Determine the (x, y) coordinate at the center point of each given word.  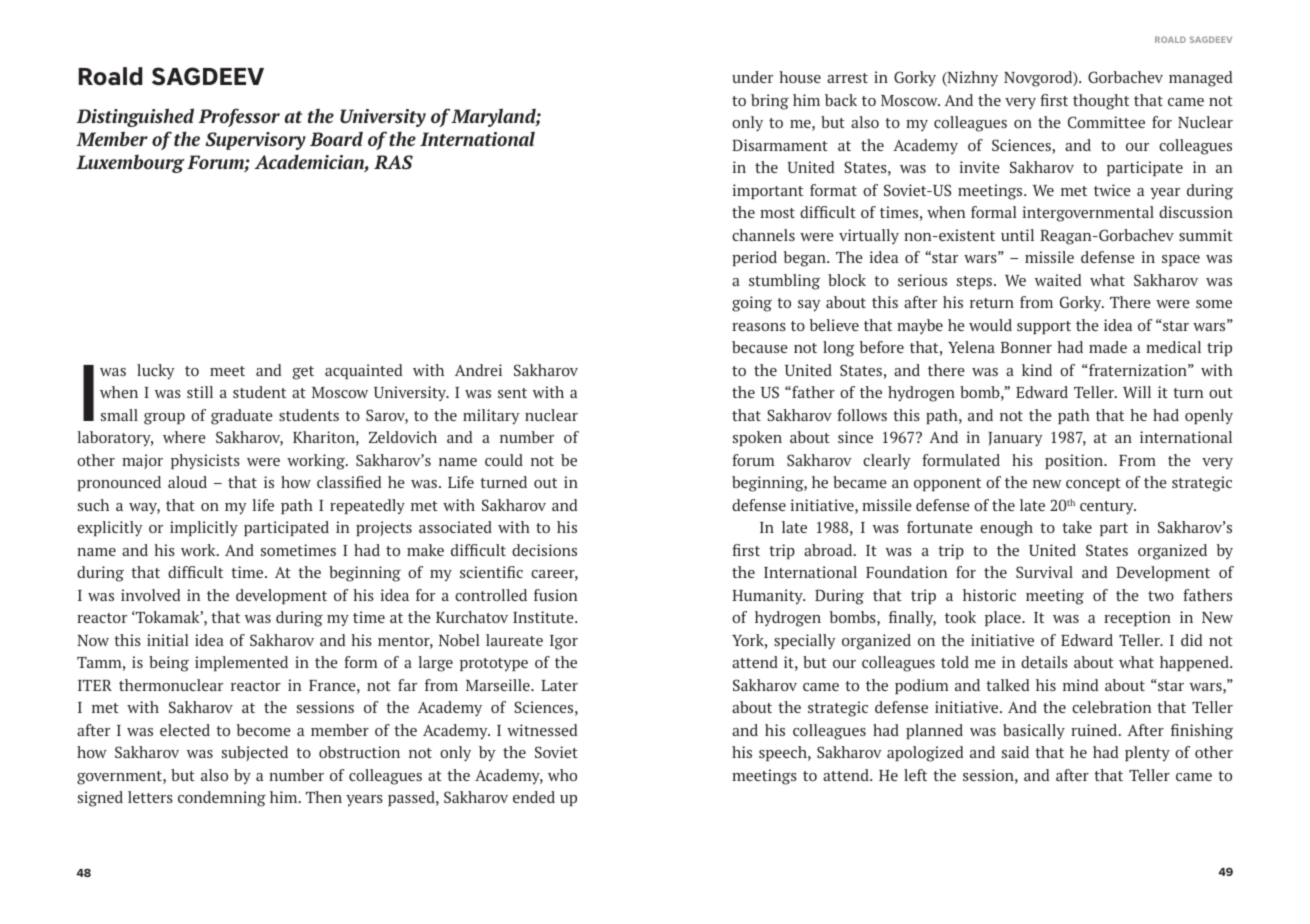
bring (770, 102)
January (1015, 439)
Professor (239, 117)
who (562, 775)
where (184, 437)
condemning (222, 799)
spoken (757, 438)
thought (1101, 102)
